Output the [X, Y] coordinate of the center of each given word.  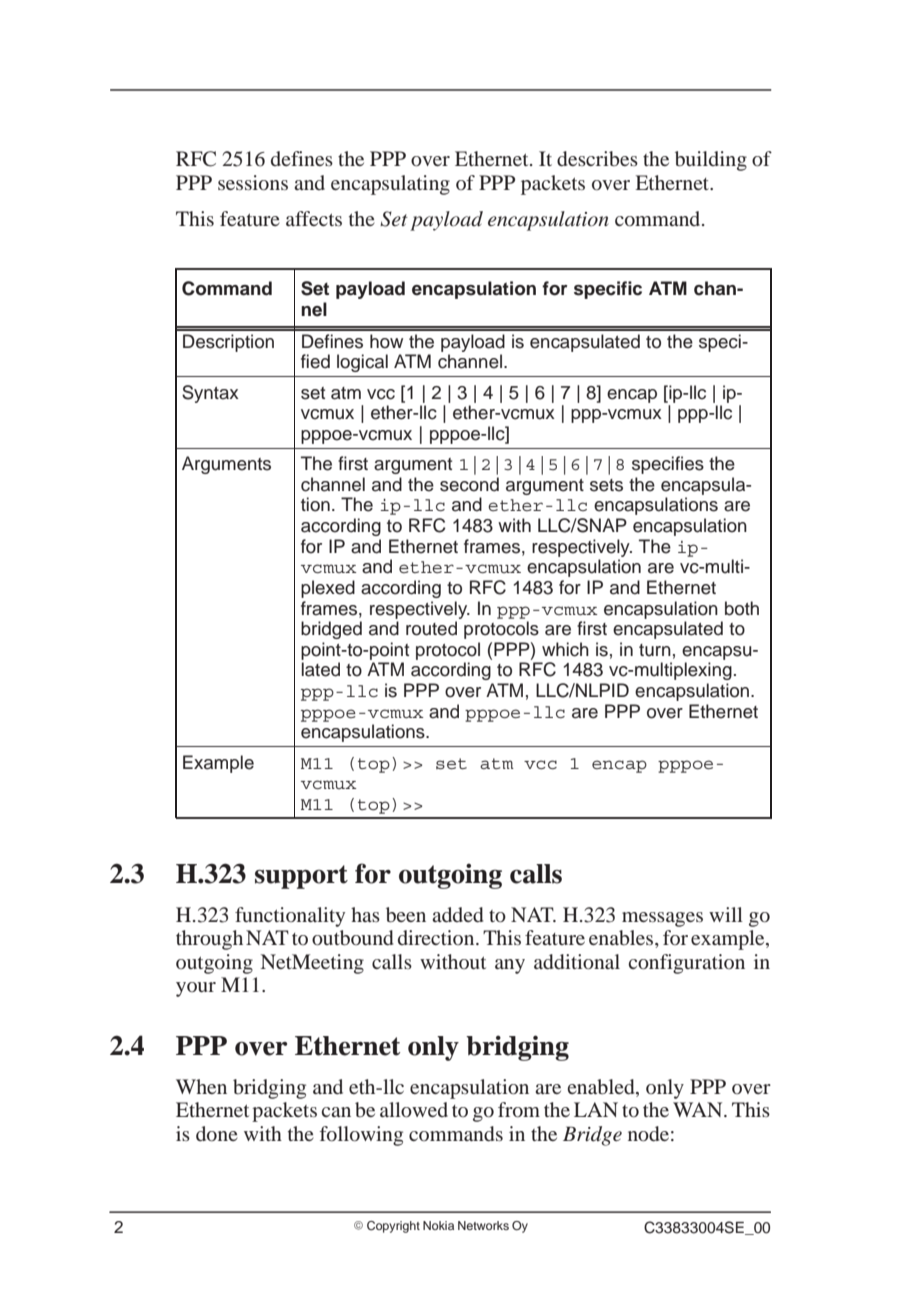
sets [606, 485]
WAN [699, 1109]
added [457, 914]
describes [597, 158]
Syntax [210, 394]
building [711, 161]
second [469, 484]
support [301, 877]
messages [662, 919]
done [217, 1133]
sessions [253, 182]
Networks [483, 1225]
